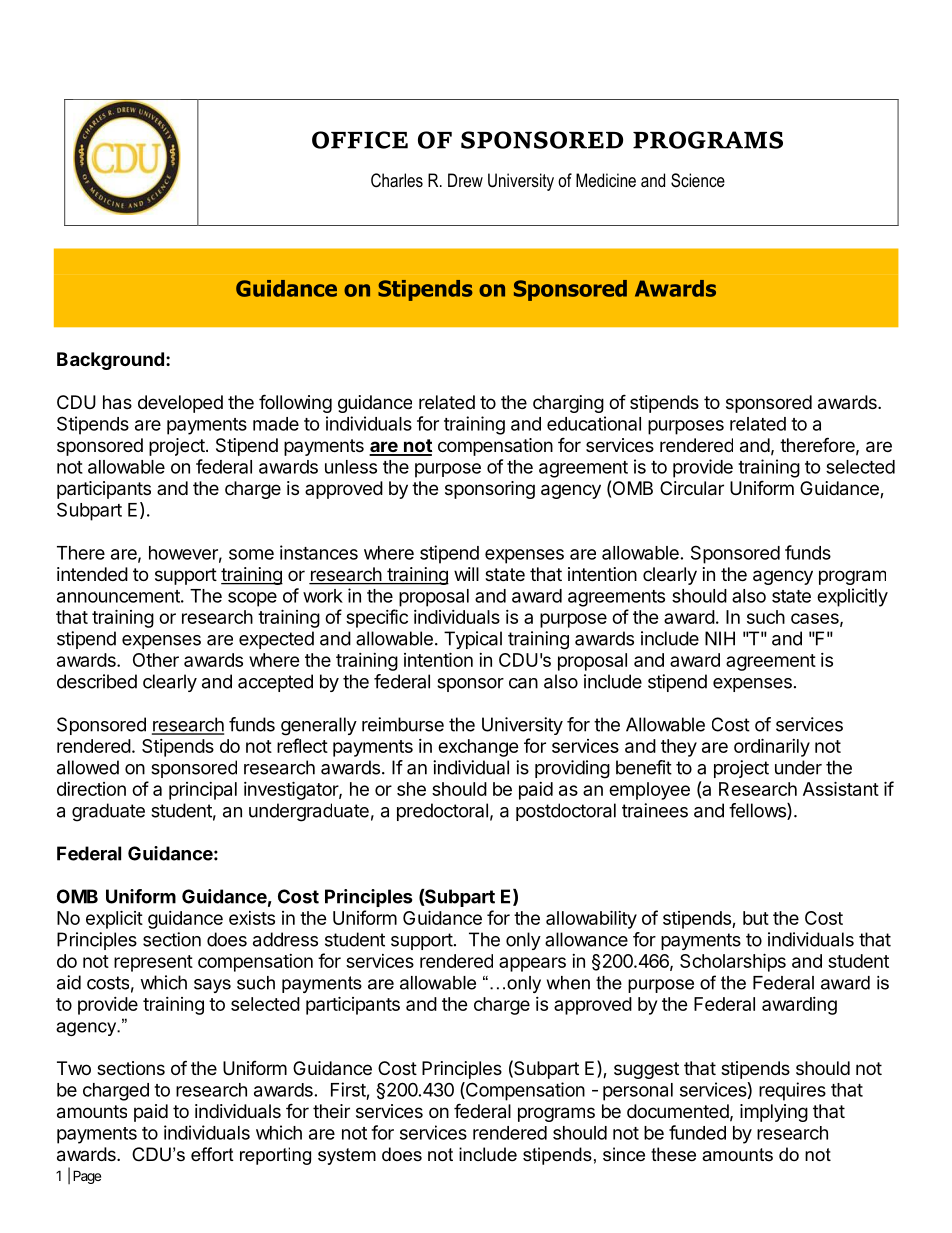 This document has height=1233, width=952. What do you see at coordinates (758, 811) in the document?
I see `fellows` at bounding box center [758, 811].
